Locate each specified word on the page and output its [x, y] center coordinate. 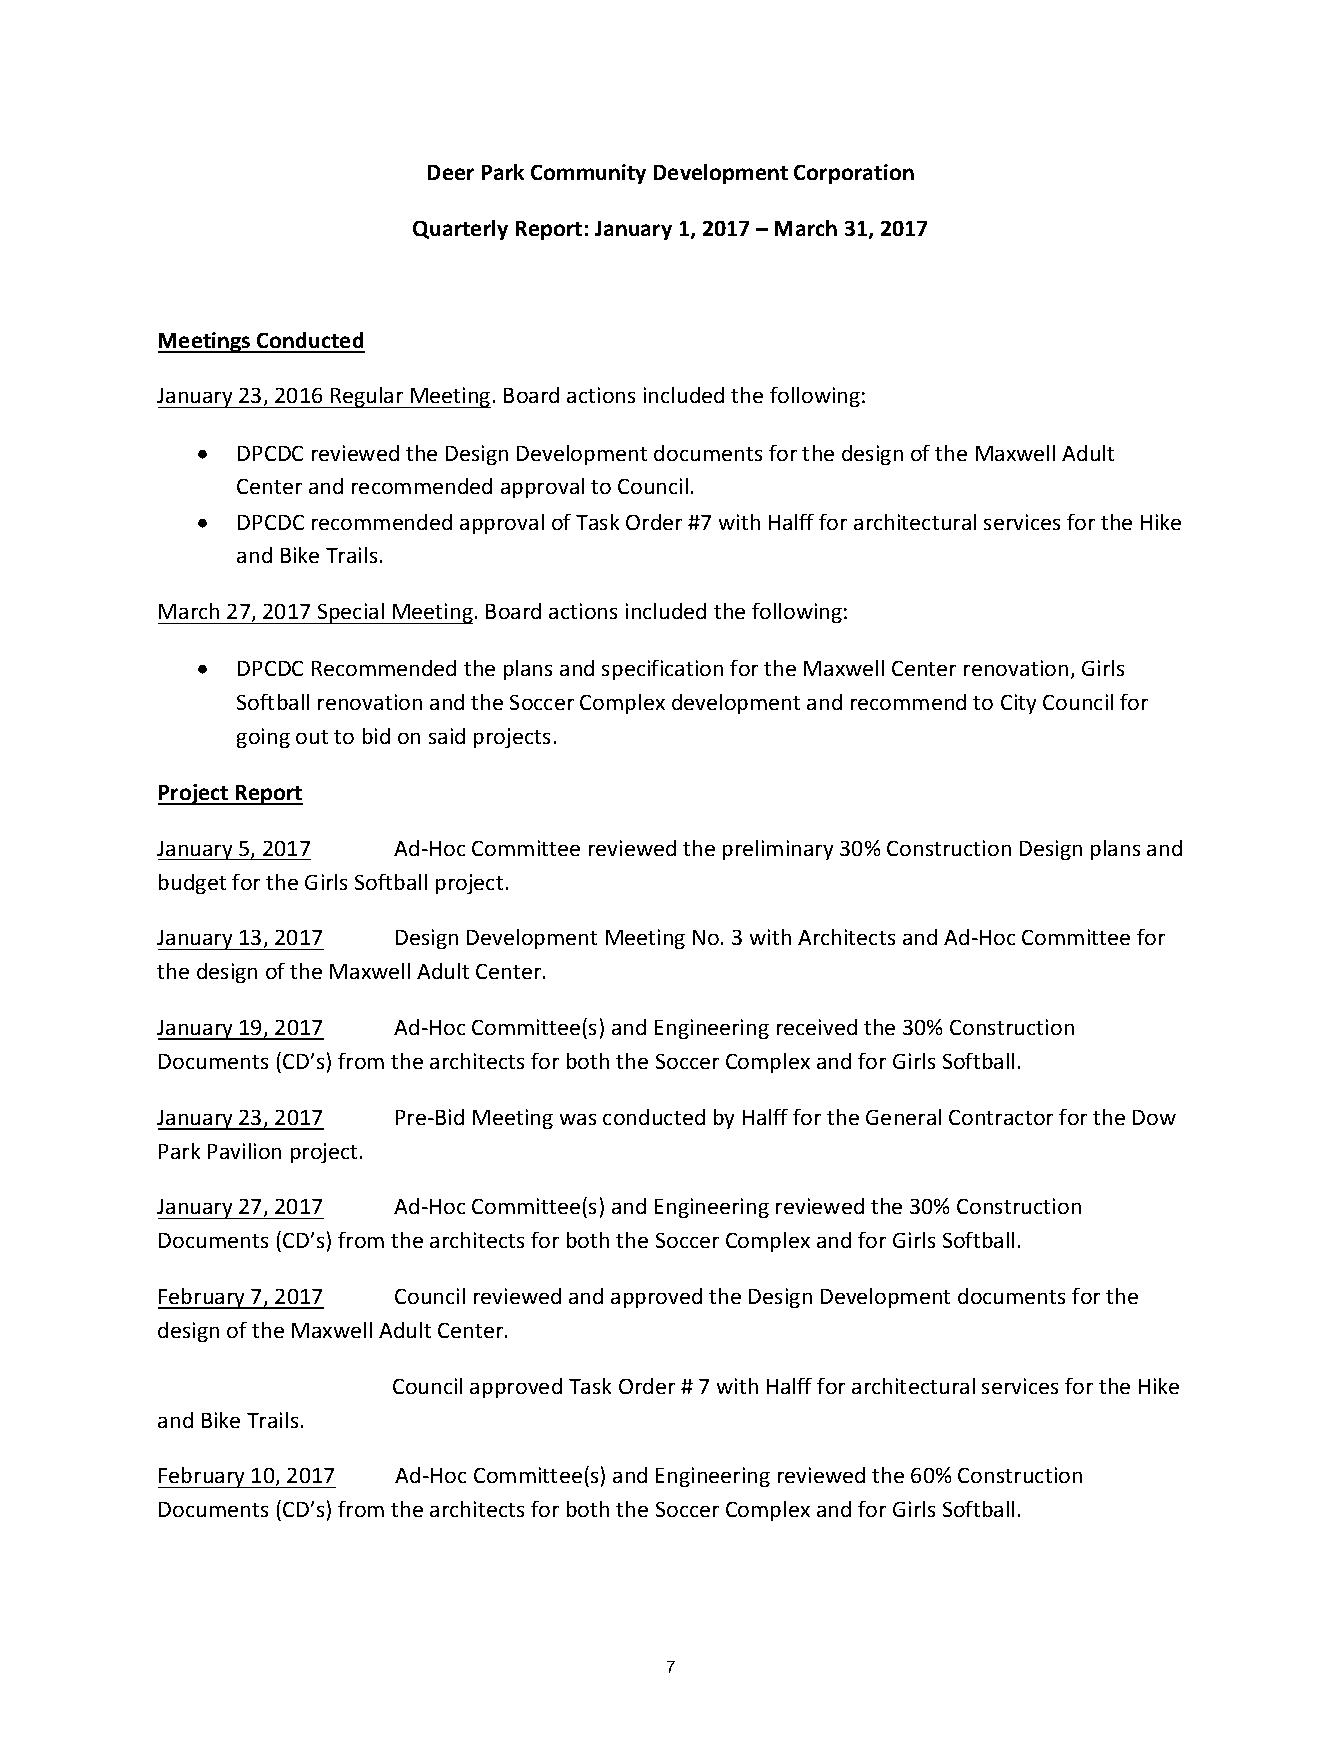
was [578, 1119]
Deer [451, 172]
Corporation [854, 174]
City [1018, 704]
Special [351, 613]
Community [588, 174]
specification [662, 670]
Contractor [1001, 1117]
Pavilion [244, 1151]
